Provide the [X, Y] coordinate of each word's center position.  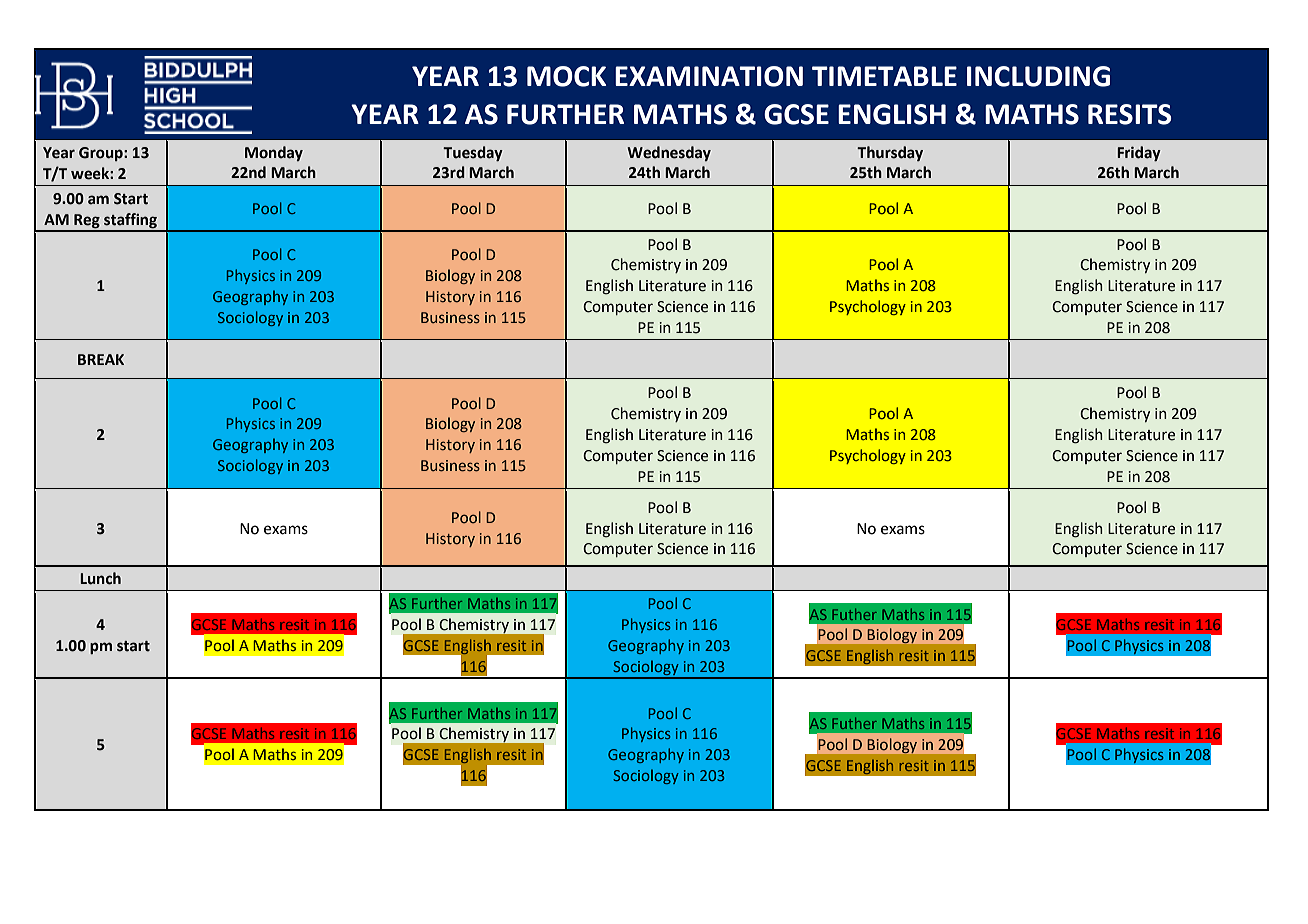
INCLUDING [1038, 76]
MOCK [566, 76]
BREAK [101, 359]
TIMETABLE [884, 76]
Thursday [890, 153]
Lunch [100, 578]
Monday [274, 153]
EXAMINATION [709, 76]
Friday [1139, 154]
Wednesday [669, 153]
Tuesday [473, 154]
